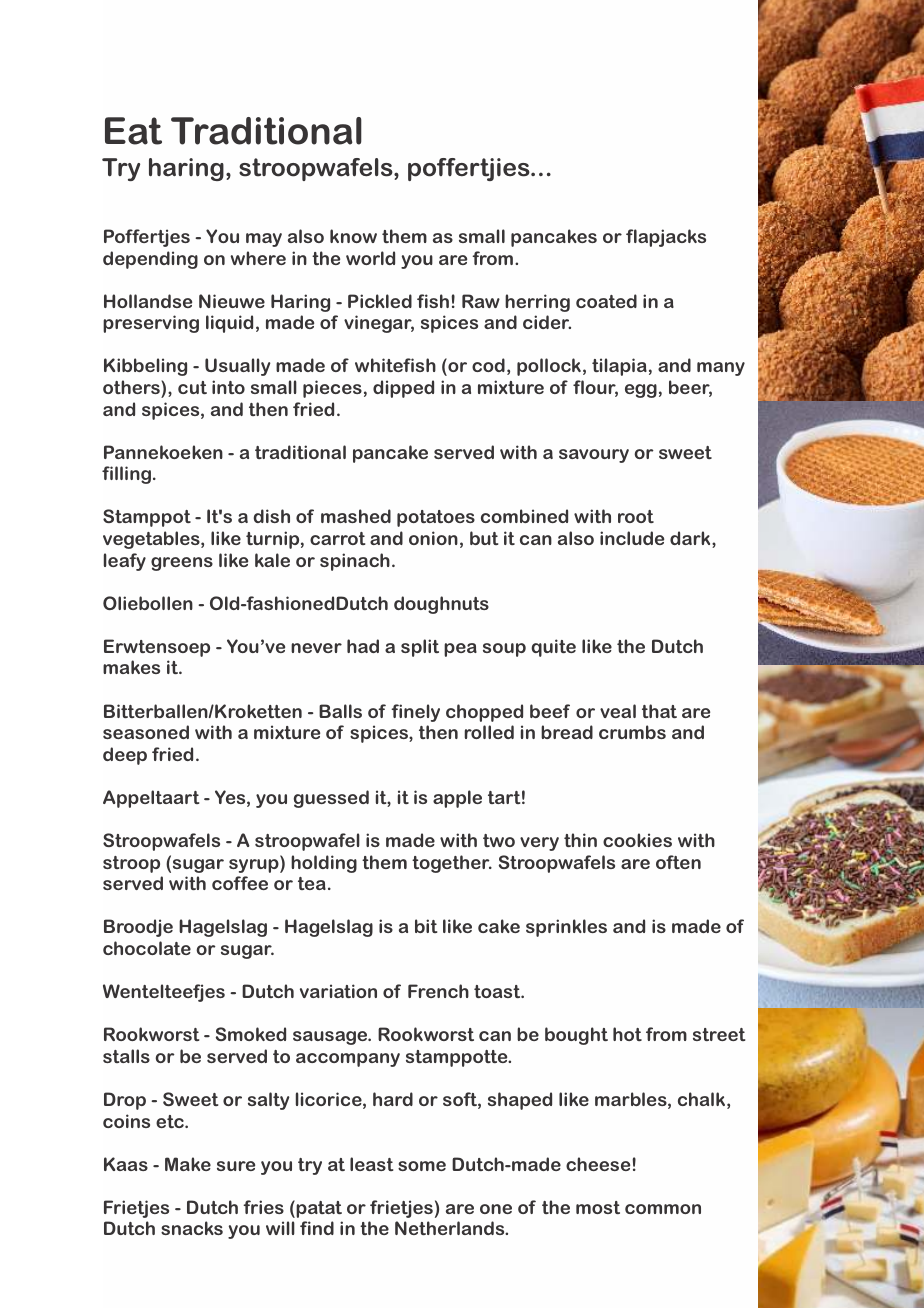  What do you see at coordinates (606, 301) in the document?
I see `coated` at bounding box center [606, 301].
